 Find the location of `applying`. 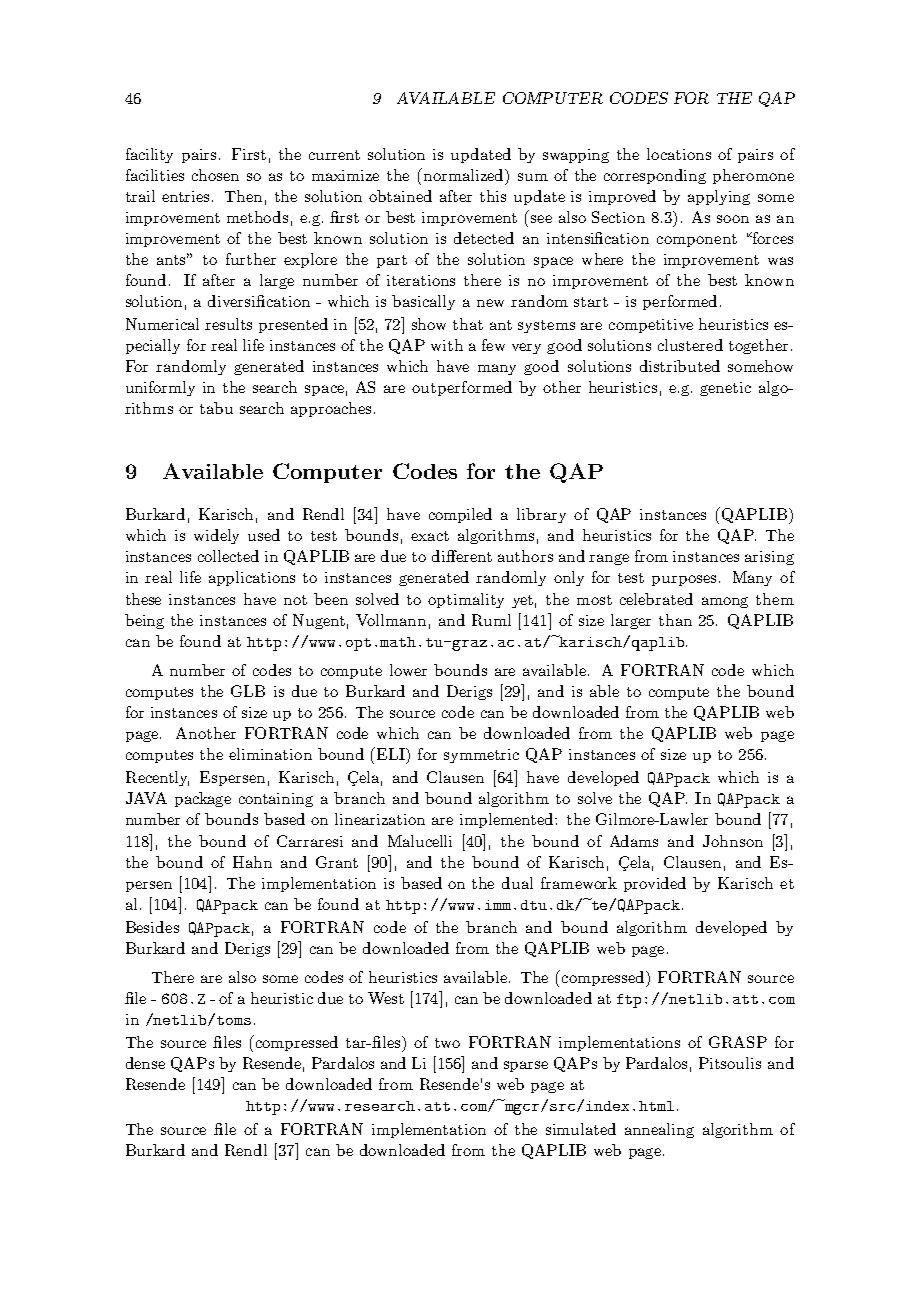

applying is located at coordinates (719, 197).
